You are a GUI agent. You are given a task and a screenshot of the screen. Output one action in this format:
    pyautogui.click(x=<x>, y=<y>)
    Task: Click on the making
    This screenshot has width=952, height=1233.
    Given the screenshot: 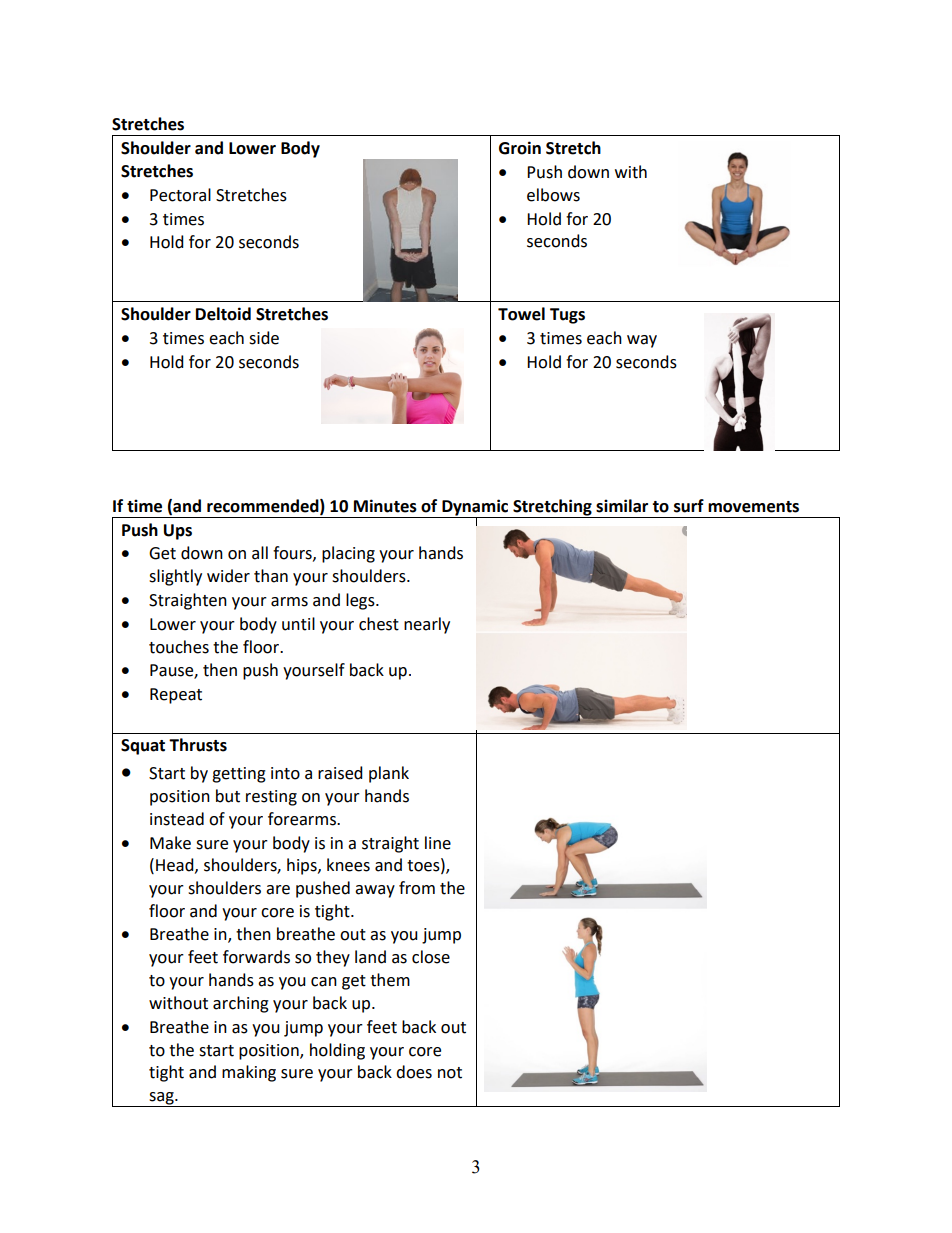 What is the action you would take?
    pyautogui.click(x=249, y=1073)
